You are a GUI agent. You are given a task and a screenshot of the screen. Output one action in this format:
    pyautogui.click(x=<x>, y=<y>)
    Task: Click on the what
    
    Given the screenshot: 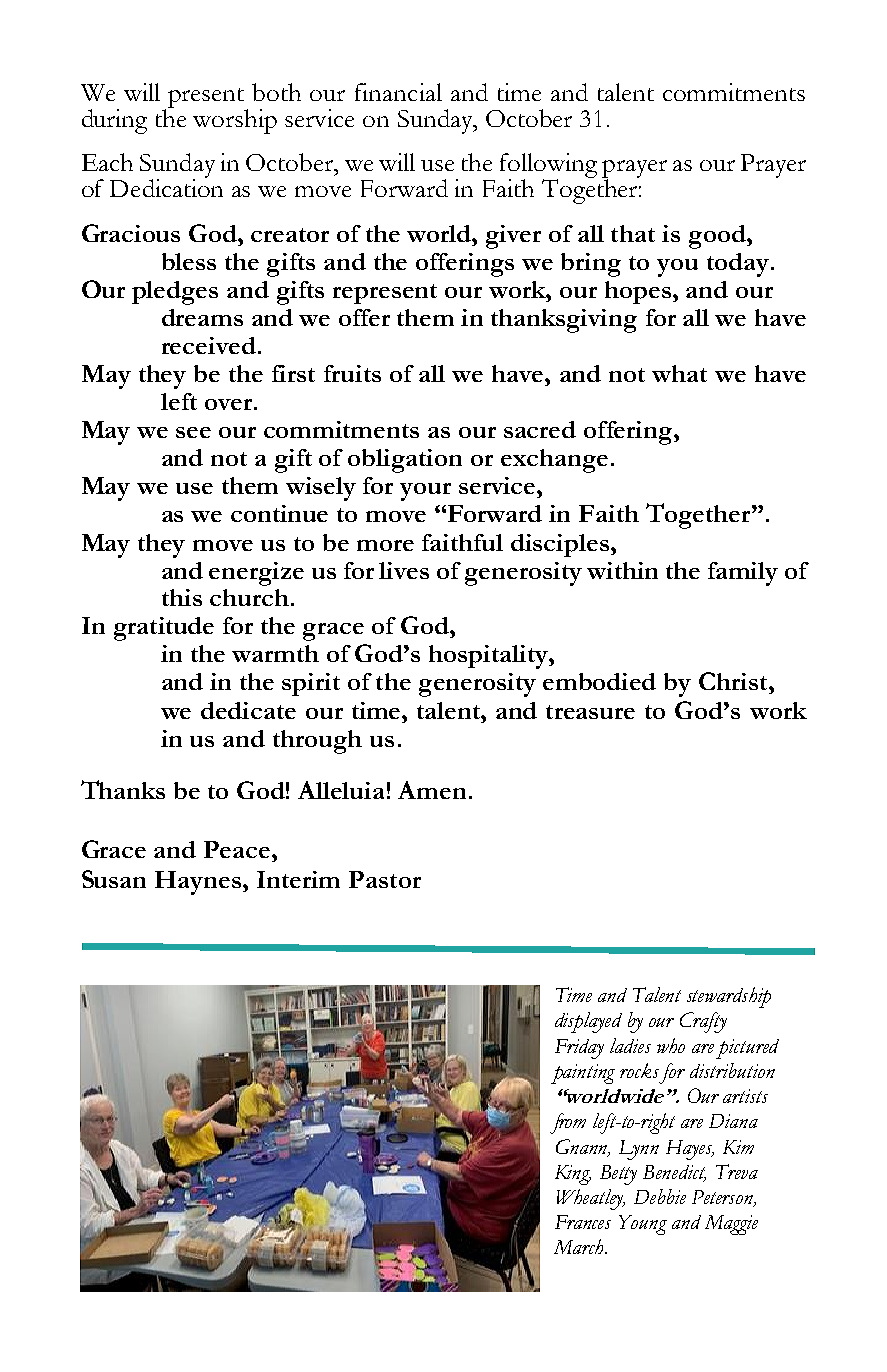 What is the action you would take?
    pyautogui.click(x=679, y=373)
